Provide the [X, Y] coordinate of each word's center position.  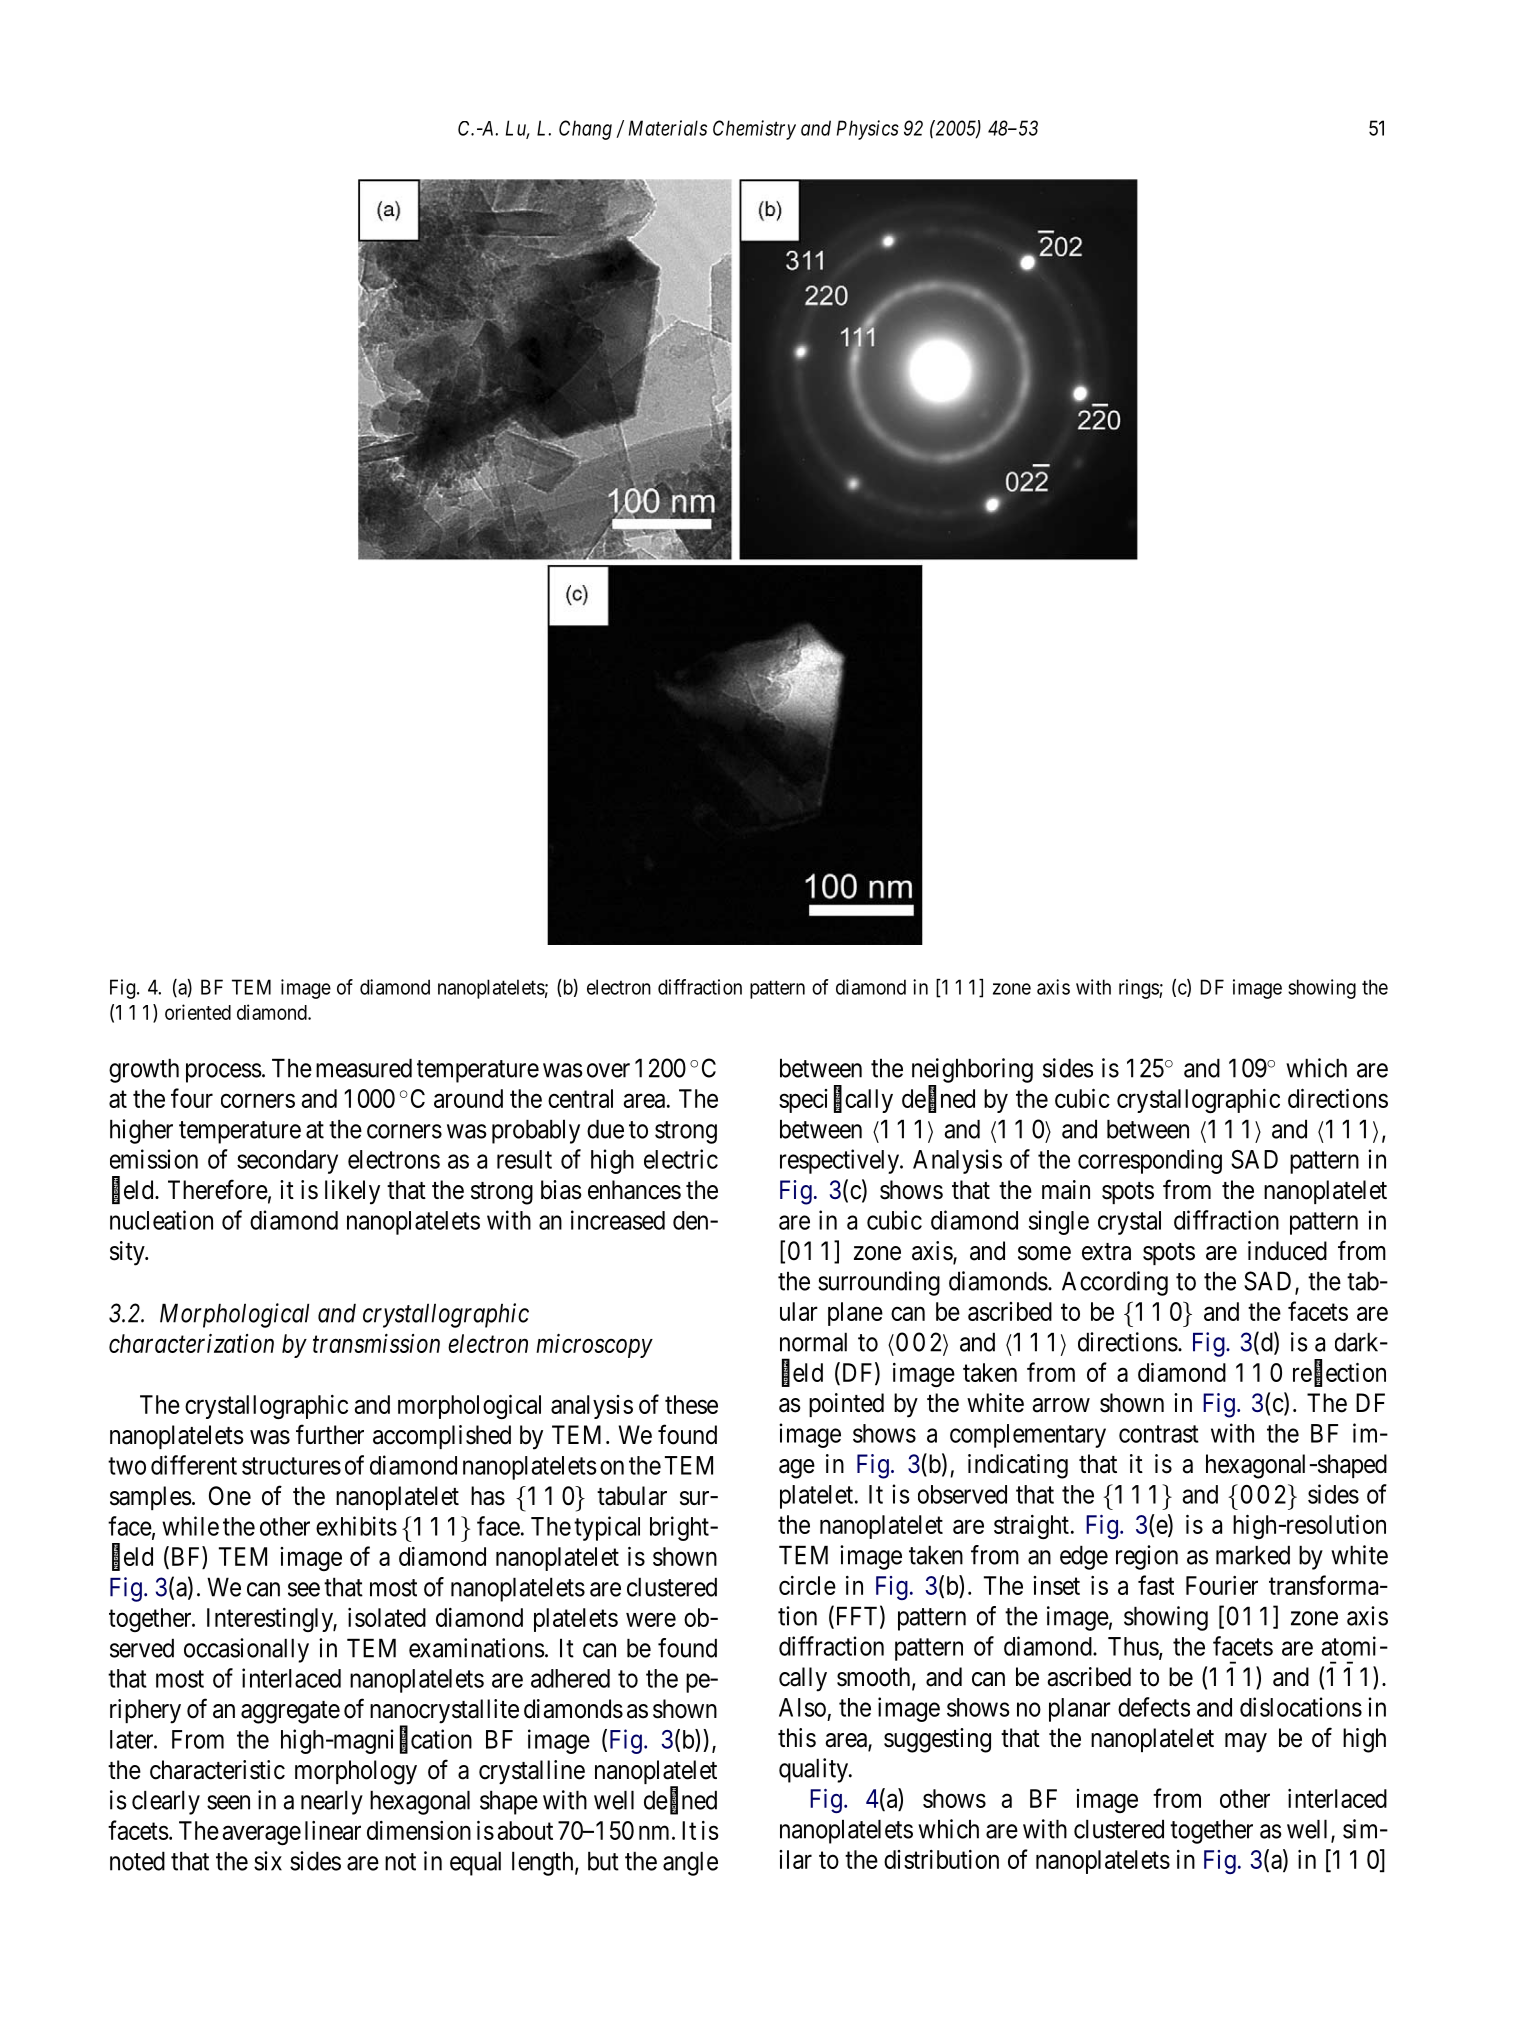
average [262, 1835]
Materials [668, 128]
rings [1139, 989]
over [608, 1070]
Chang [585, 130]
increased [618, 1220]
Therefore [218, 1189]
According [1115, 1283]
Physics [868, 130]
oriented [198, 1012]
